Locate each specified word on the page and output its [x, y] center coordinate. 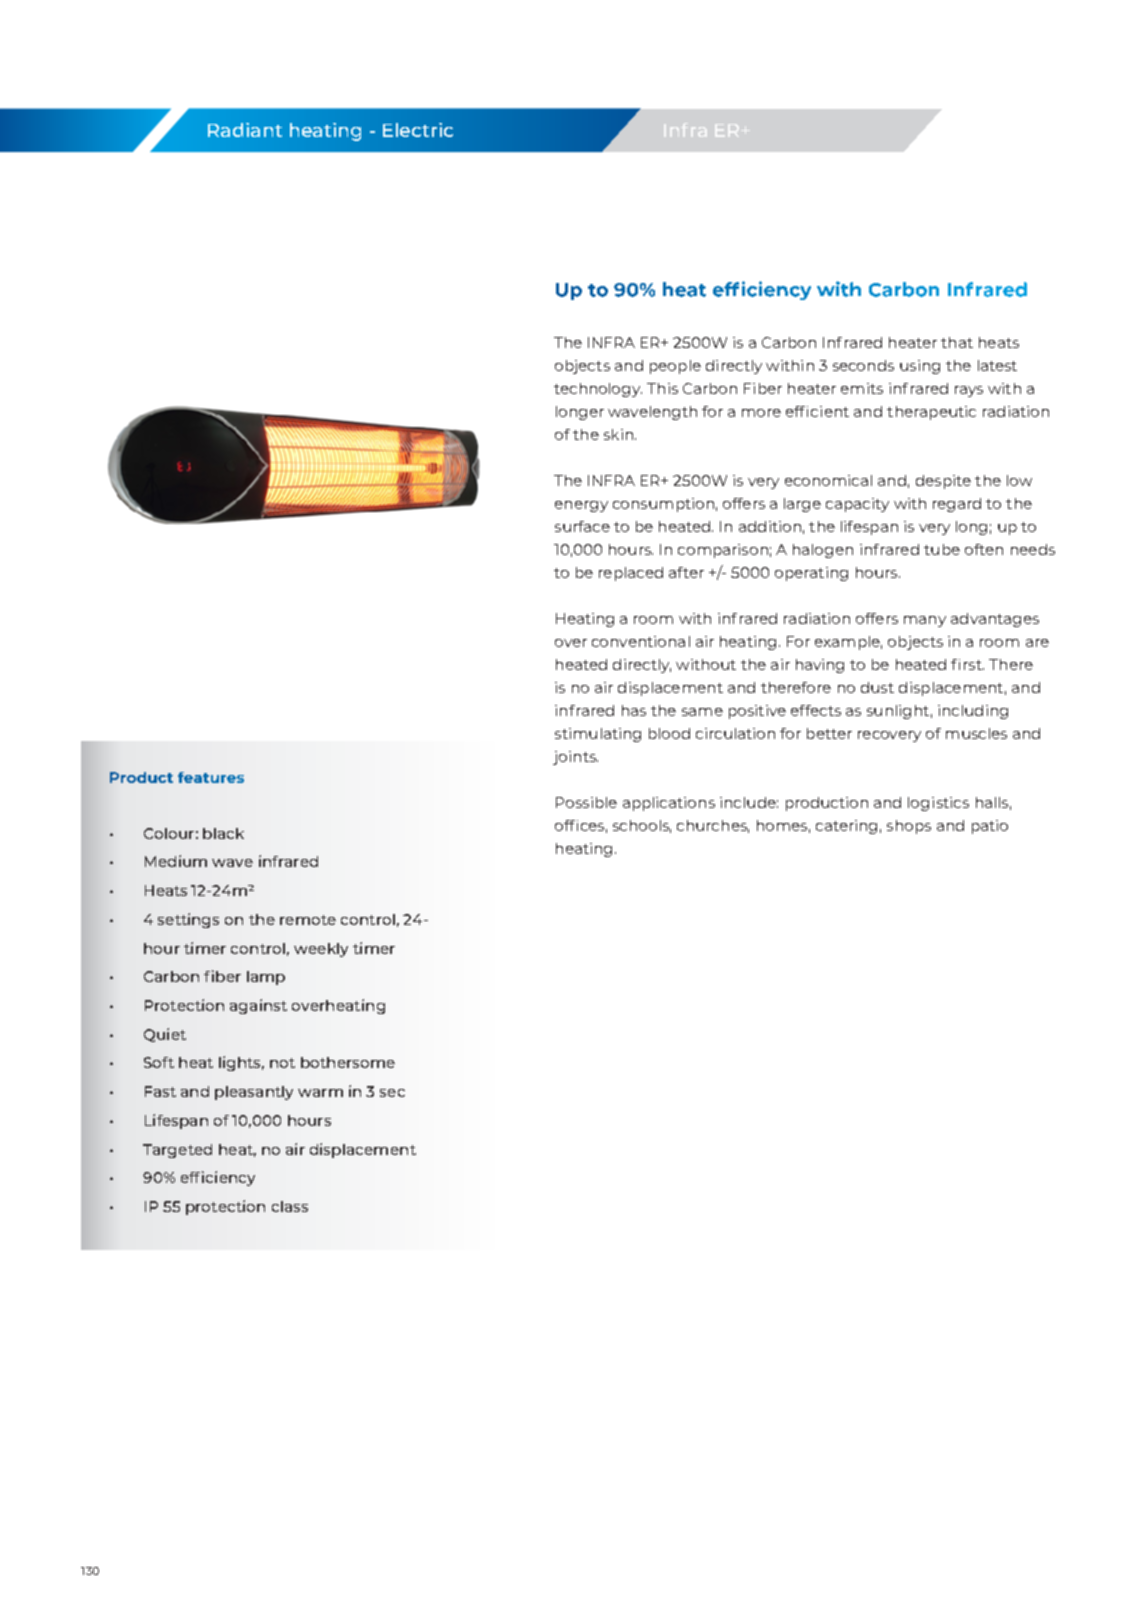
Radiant [245, 130]
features [211, 777]
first [967, 664]
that [957, 342]
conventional [641, 641]
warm [320, 1093]
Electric [418, 130]
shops [909, 827]
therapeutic [931, 413]
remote [308, 920]
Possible [586, 802]
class [290, 1206]
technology [598, 390]
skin [618, 434]
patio [990, 827]
